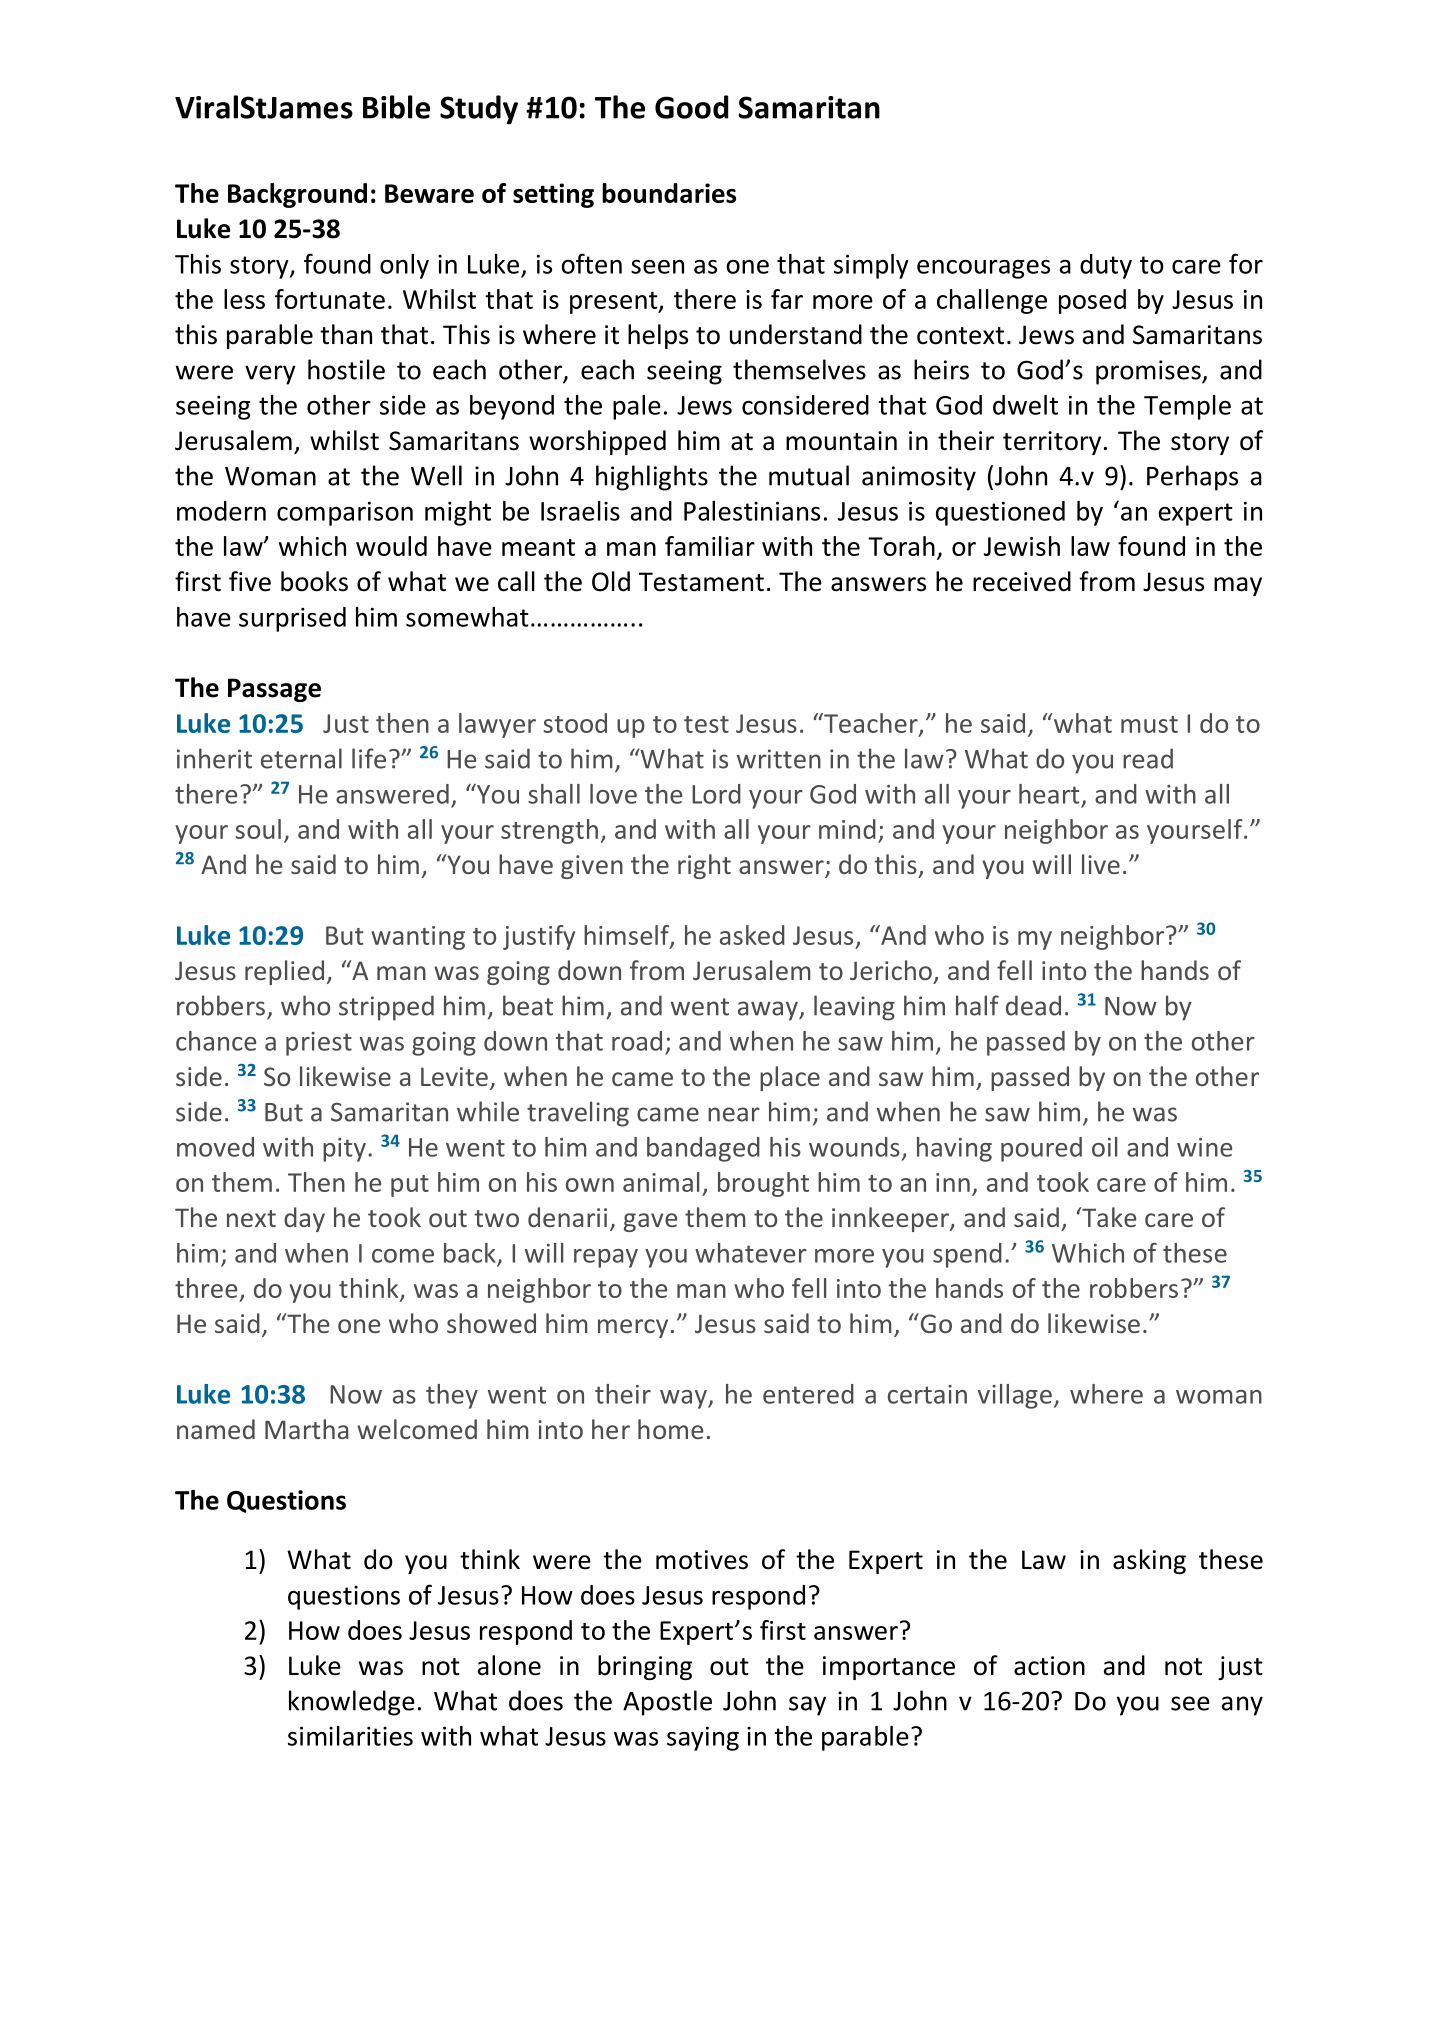  What do you see at coordinates (667, 1703) in the page?
I see `Apostle` at bounding box center [667, 1703].
